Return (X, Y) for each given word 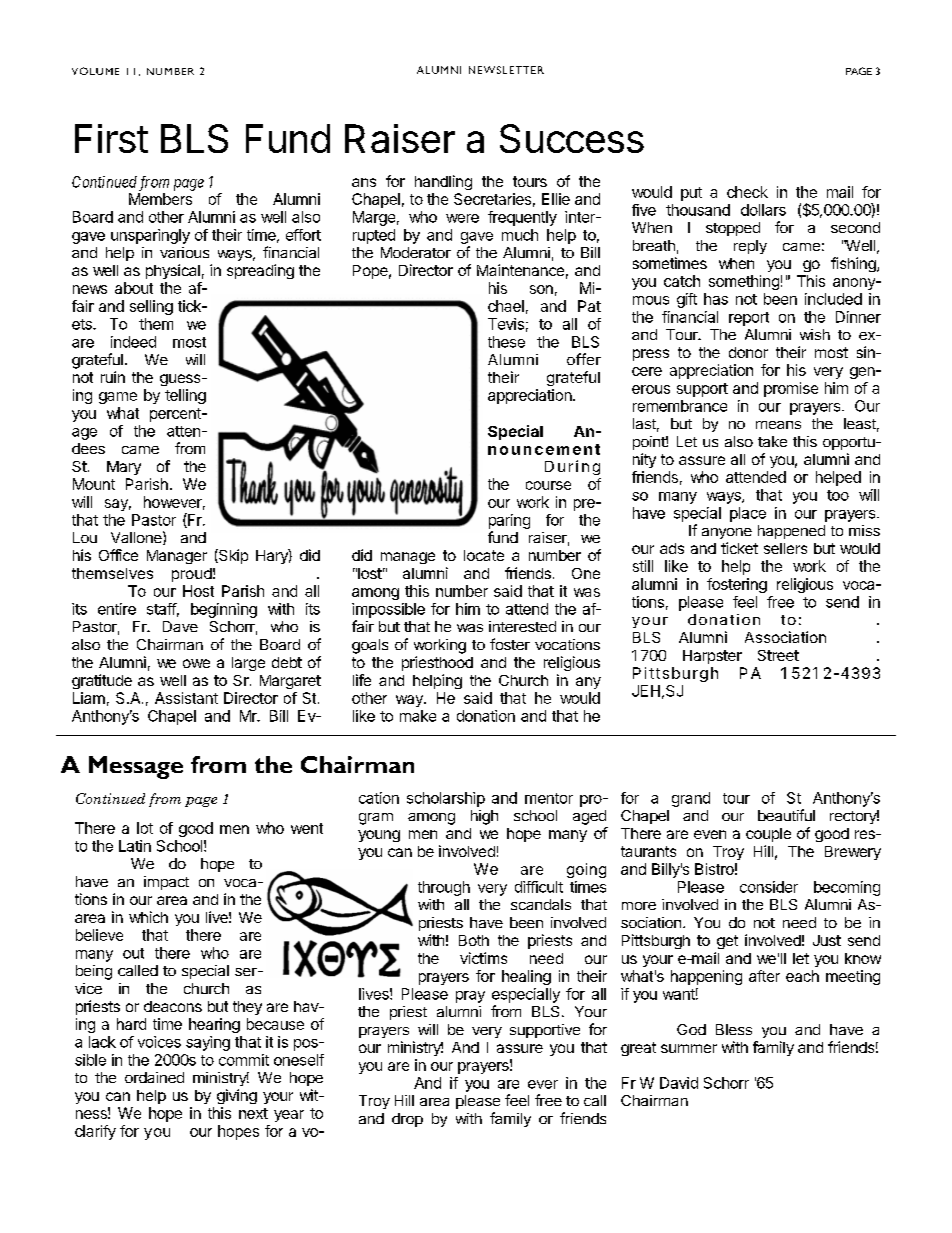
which (148, 917)
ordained (154, 1077)
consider (769, 887)
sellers (785, 548)
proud (192, 575)
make (418, 716)
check (747, 192)
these (506, 342)
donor (748, 352)
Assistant (186, 698)
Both (474, 940)
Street (778, 655)
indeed (133, 342)
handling (443, 182)
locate (484, 555)
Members (160, 199)
